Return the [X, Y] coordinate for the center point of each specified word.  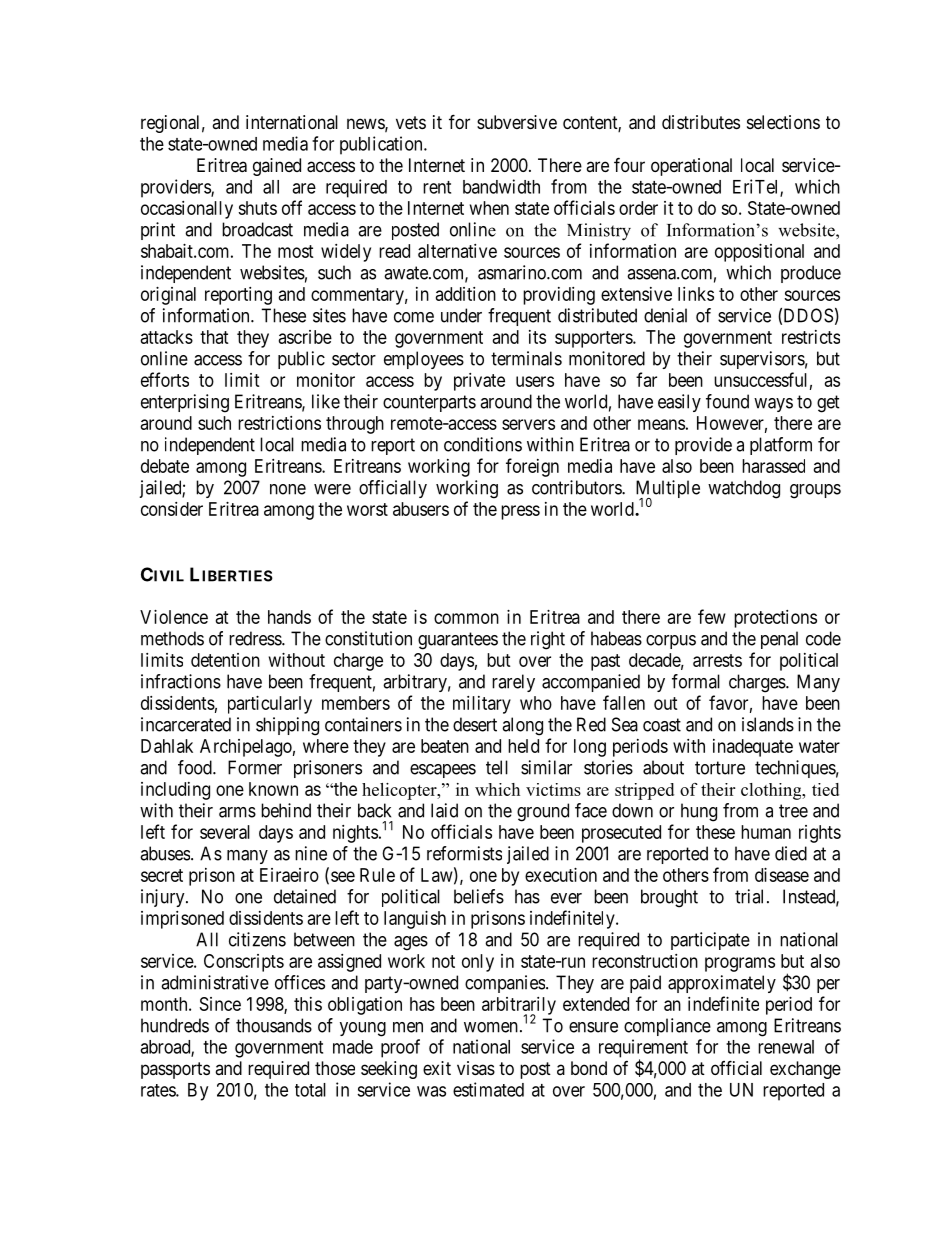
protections [775, 619]
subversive [517, 122]
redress [256, 638]
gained [277, 167]
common [466, 618]
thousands [274, 1025]
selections [783, 122]
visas [476, 1068]
